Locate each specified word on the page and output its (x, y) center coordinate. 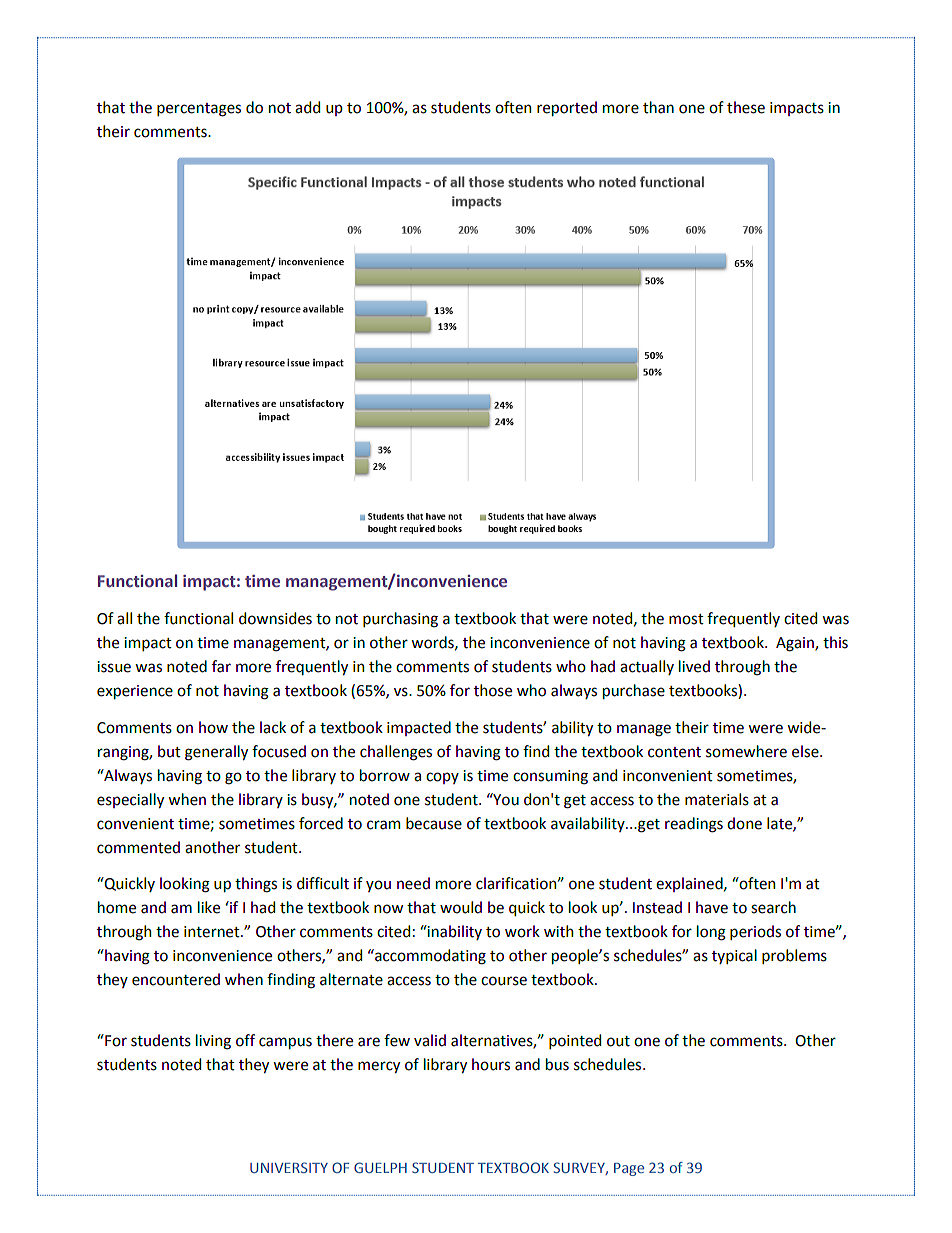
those (493, 690)
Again (796, 644)
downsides (275, 618)
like (209, 907)
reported (567, 108)
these (746, 107)
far (221, 666)
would (461, 907)
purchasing (400, 620)
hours (491, 1064)
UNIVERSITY (289, 1167)
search (773, 907)
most (686, 619)
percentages (199, 110)
